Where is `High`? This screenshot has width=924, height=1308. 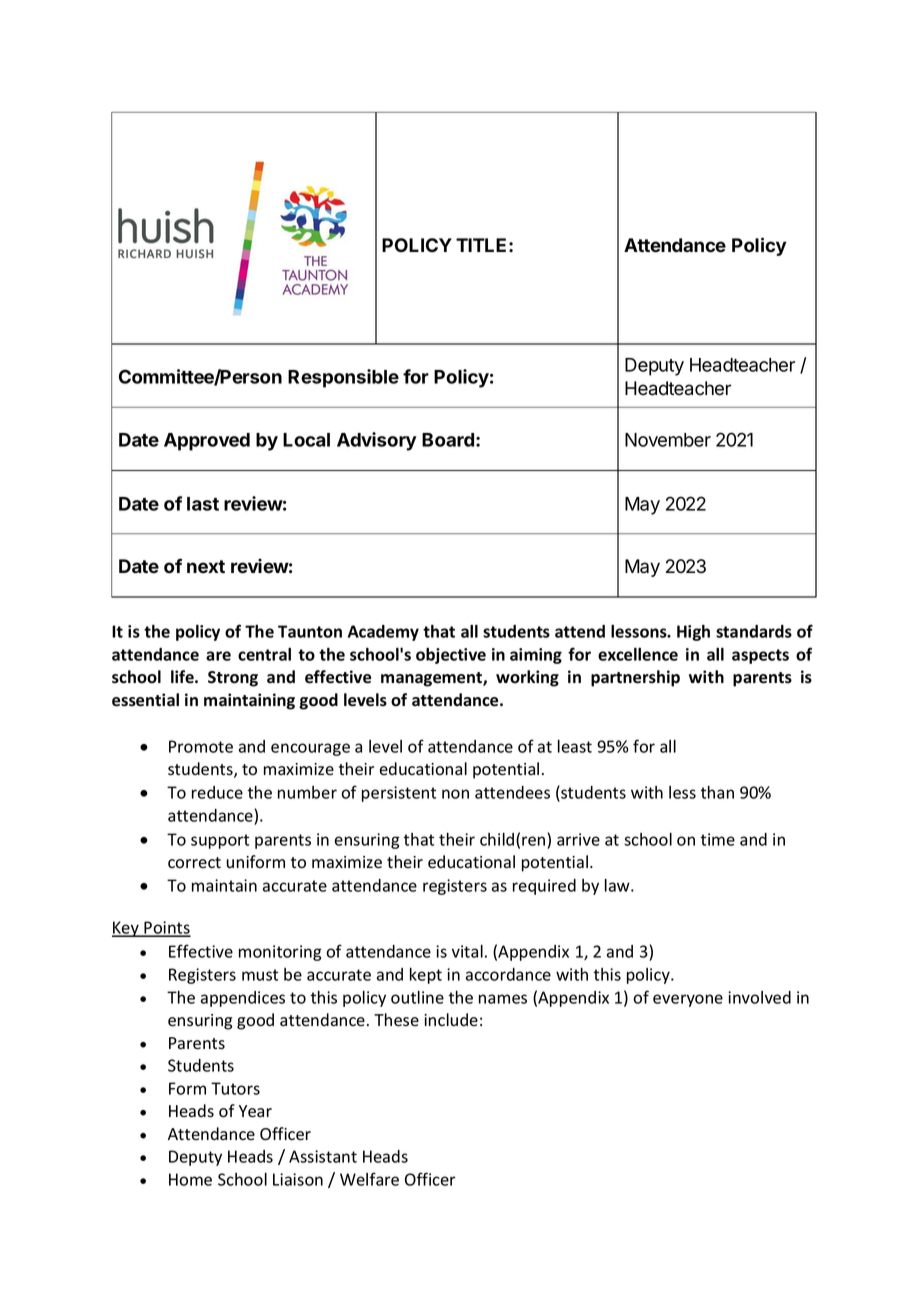 High is located at coordinates (693, 632).
